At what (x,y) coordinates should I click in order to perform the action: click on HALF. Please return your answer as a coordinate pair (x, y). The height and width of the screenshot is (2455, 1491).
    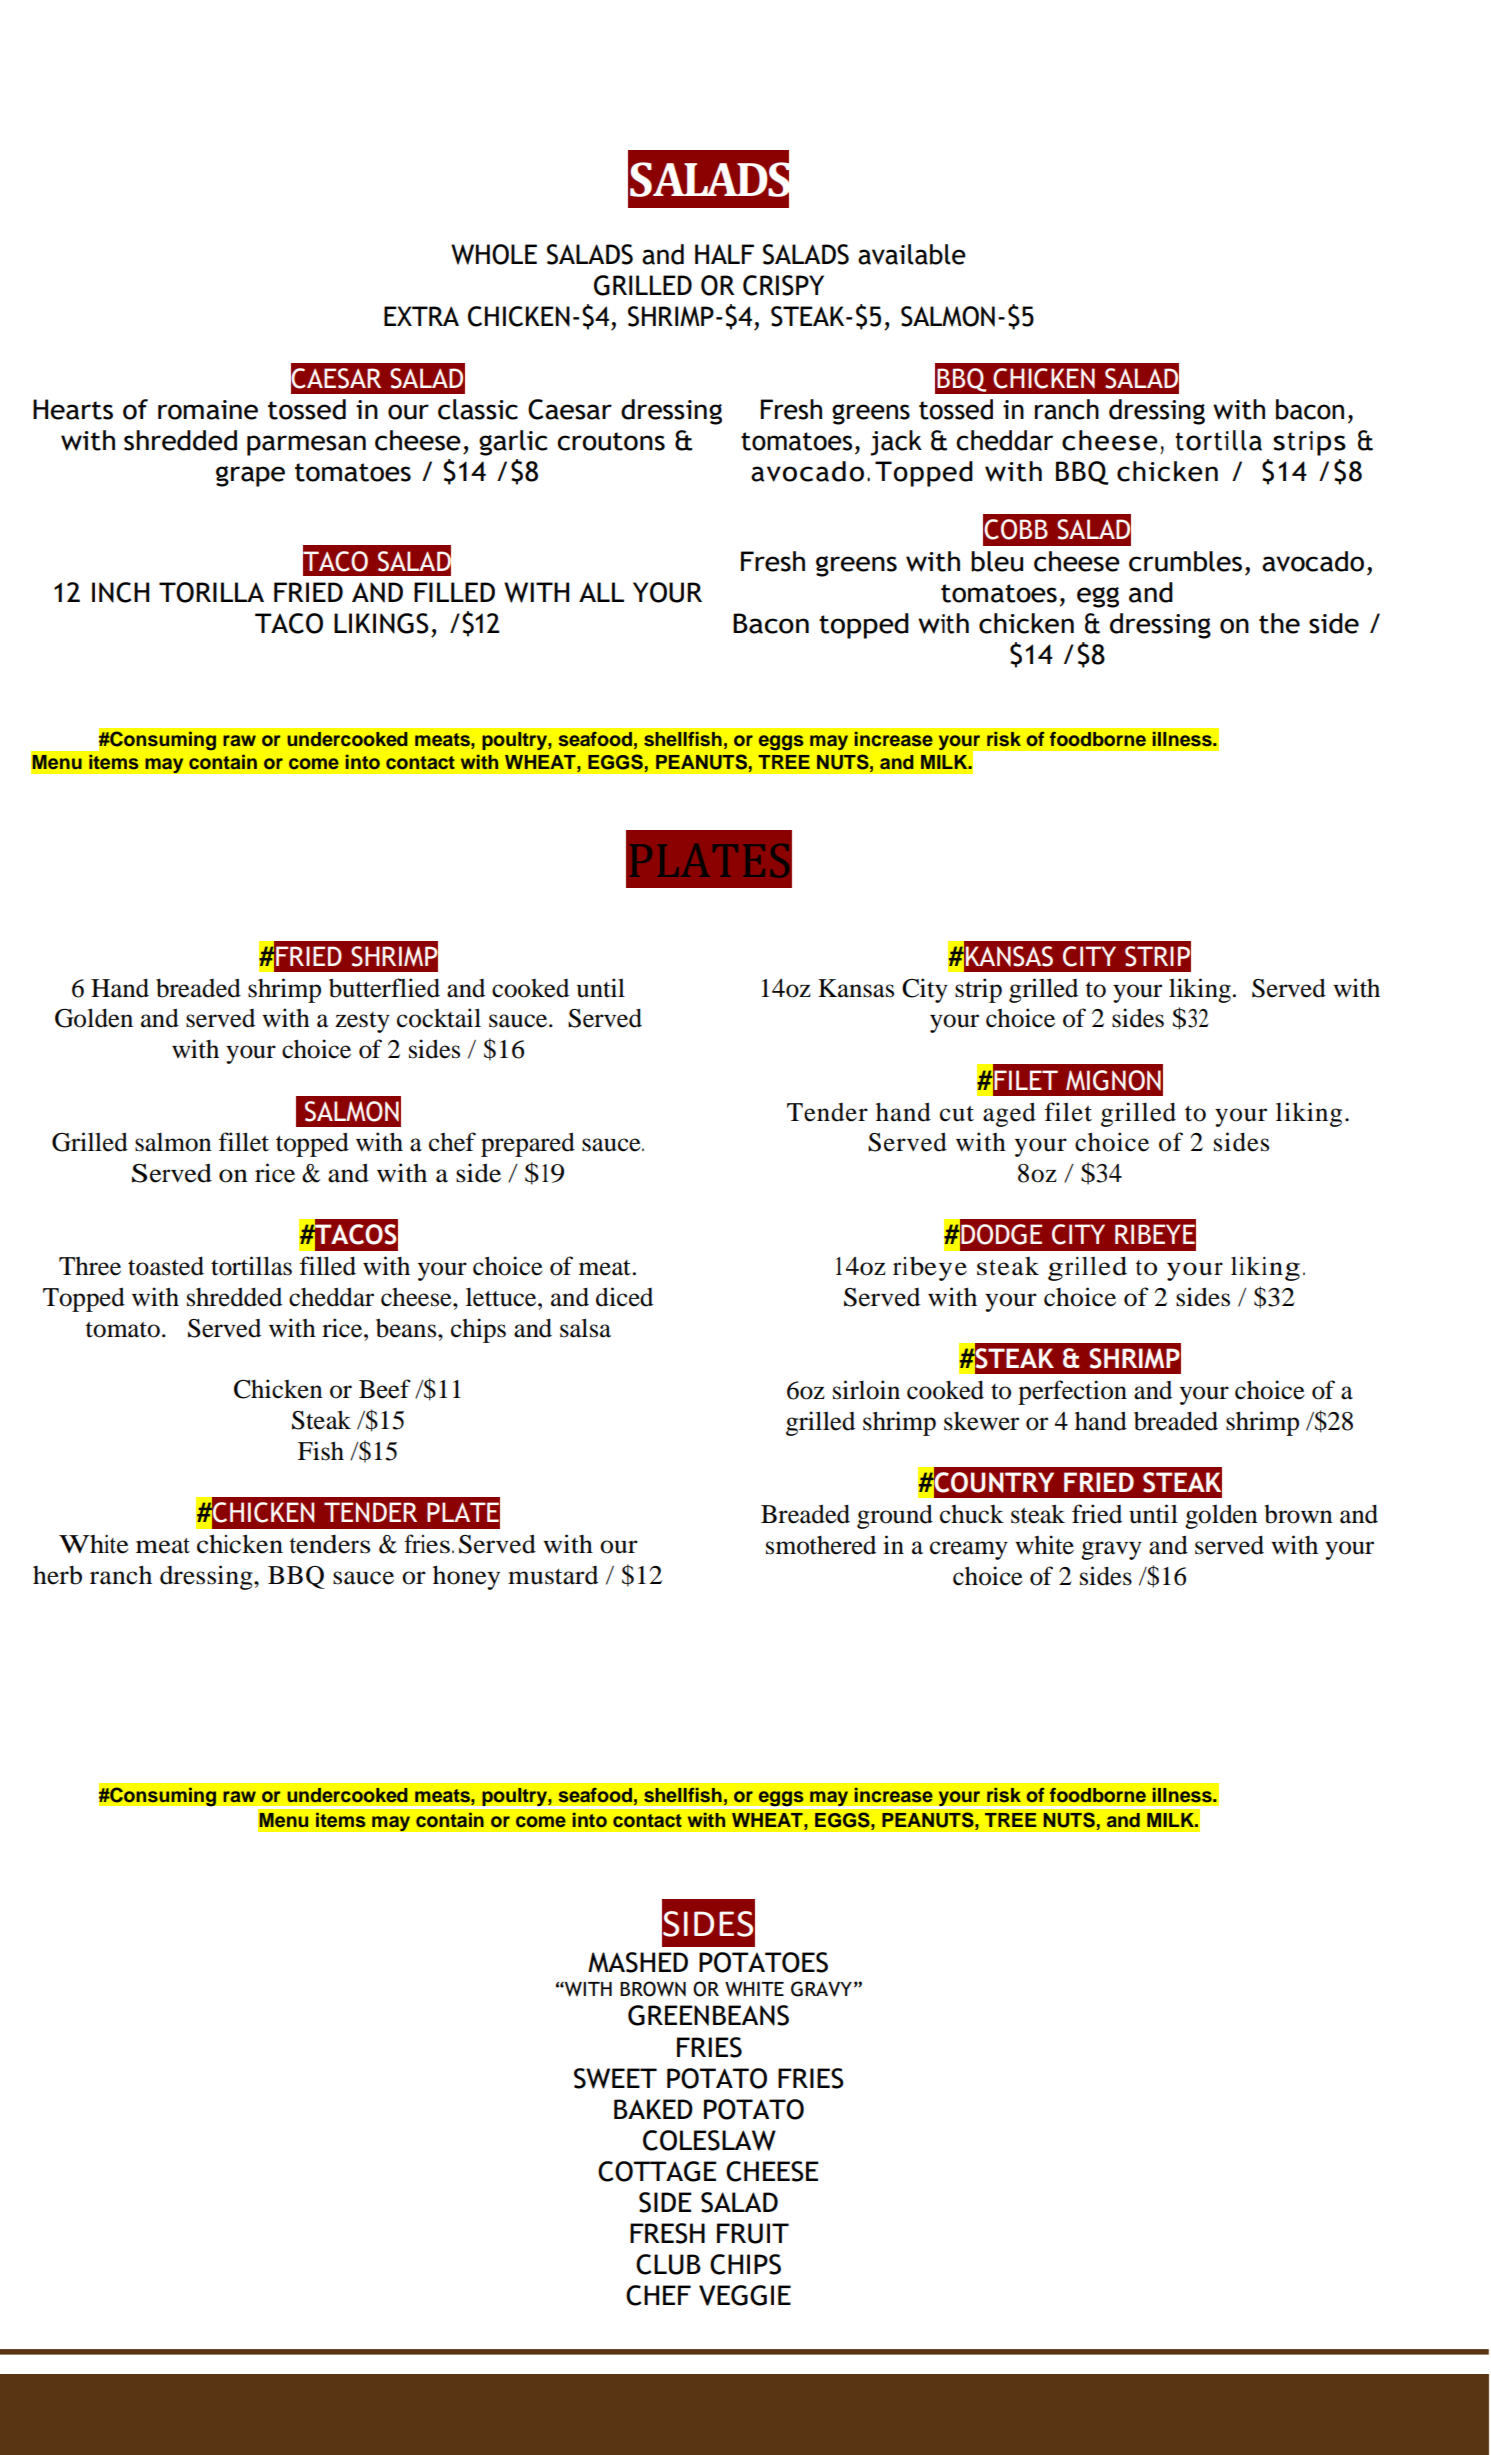
    Looking at the image, I should click on (724, 254).
